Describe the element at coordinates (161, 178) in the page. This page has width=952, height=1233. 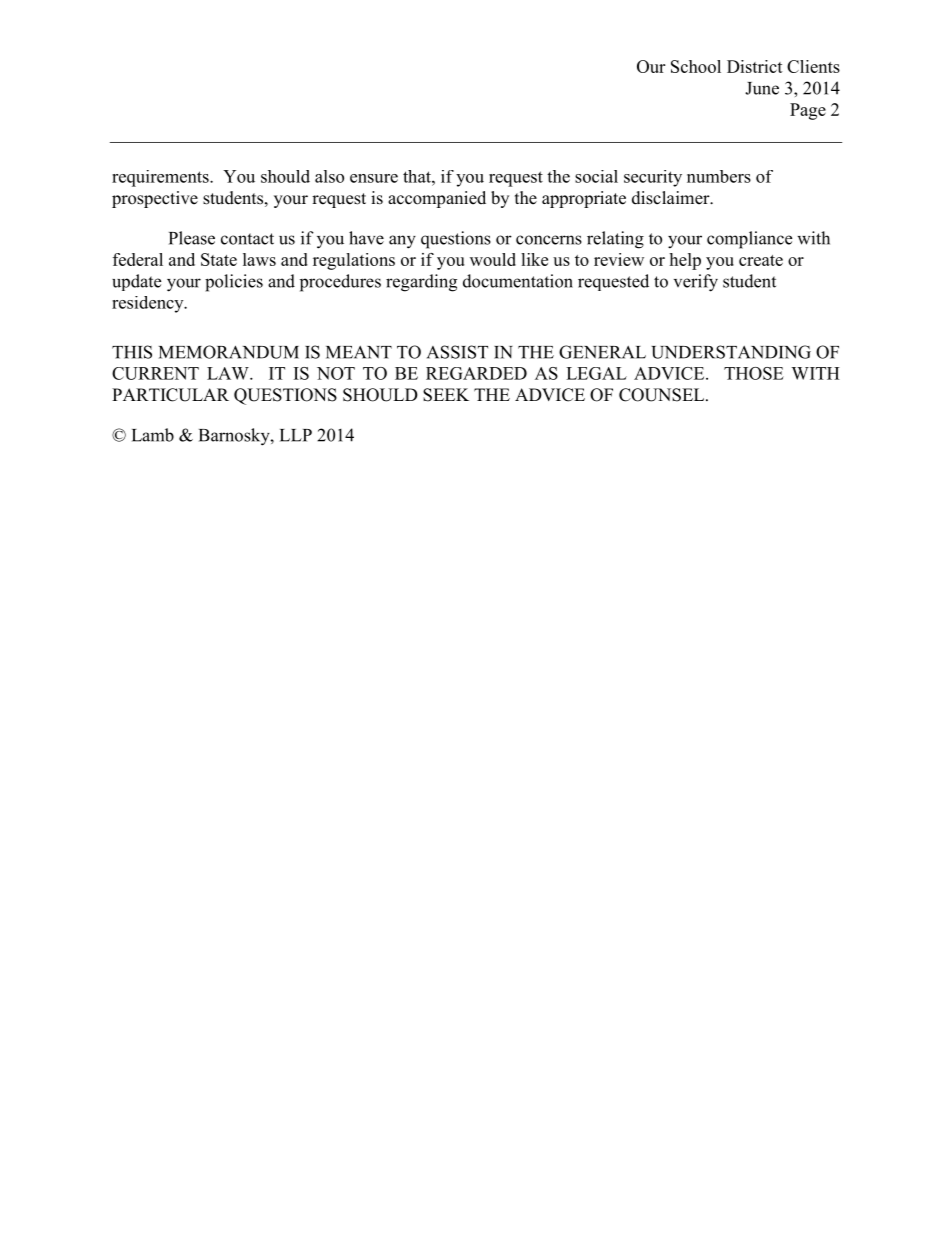
I see `requirements` at that location.
